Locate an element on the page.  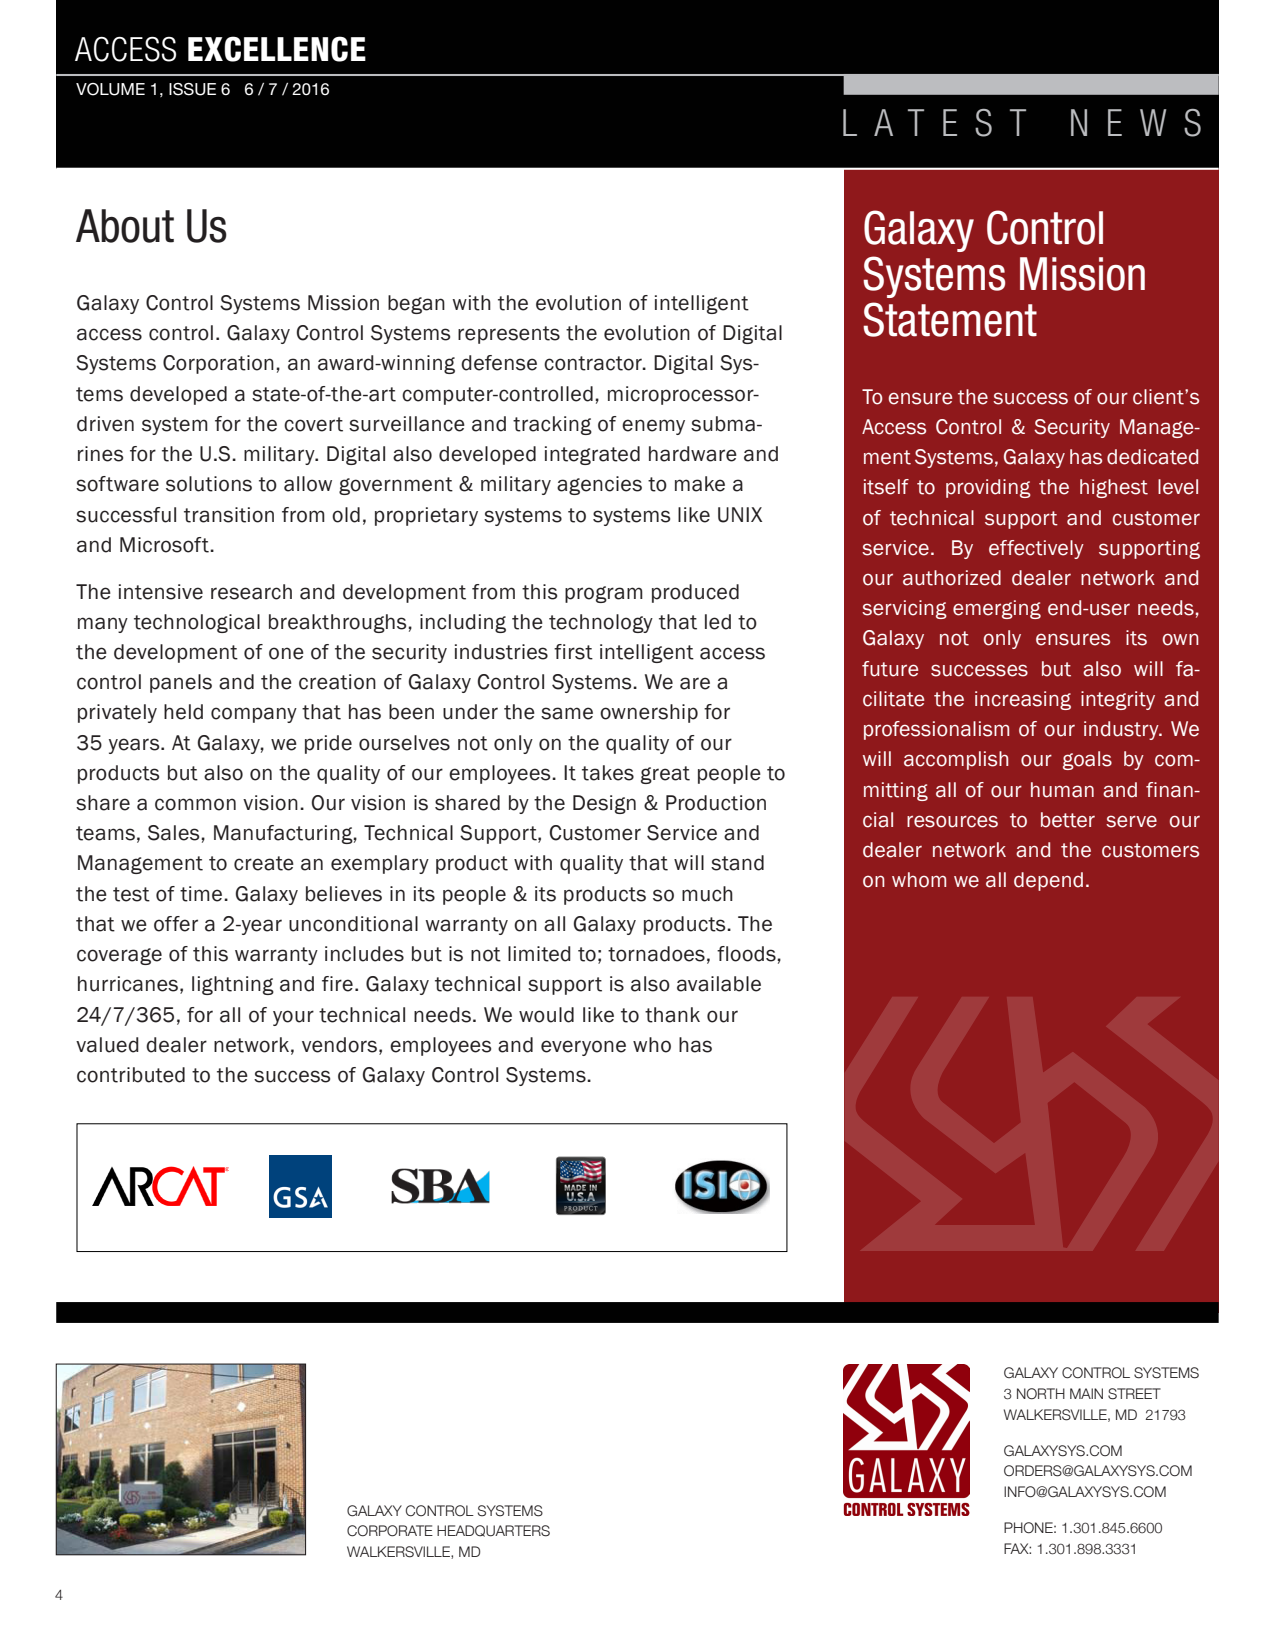
EXCELLENCE is located at coordinates (277, 49).
